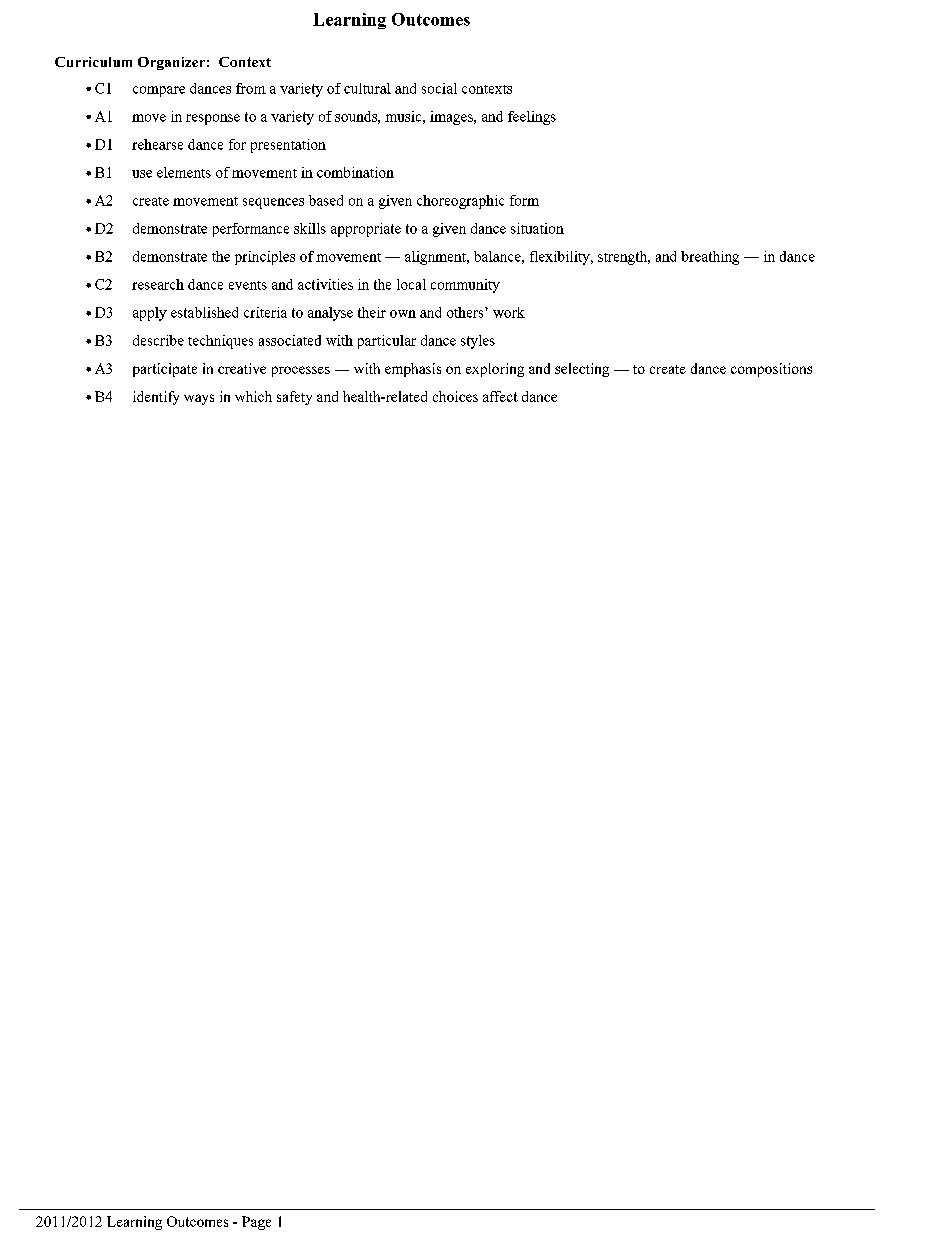 This screenshot has height=1233, width=952. Describe the element at coordinates (455, 396) in the screenshot. I see `choices` at that location.
